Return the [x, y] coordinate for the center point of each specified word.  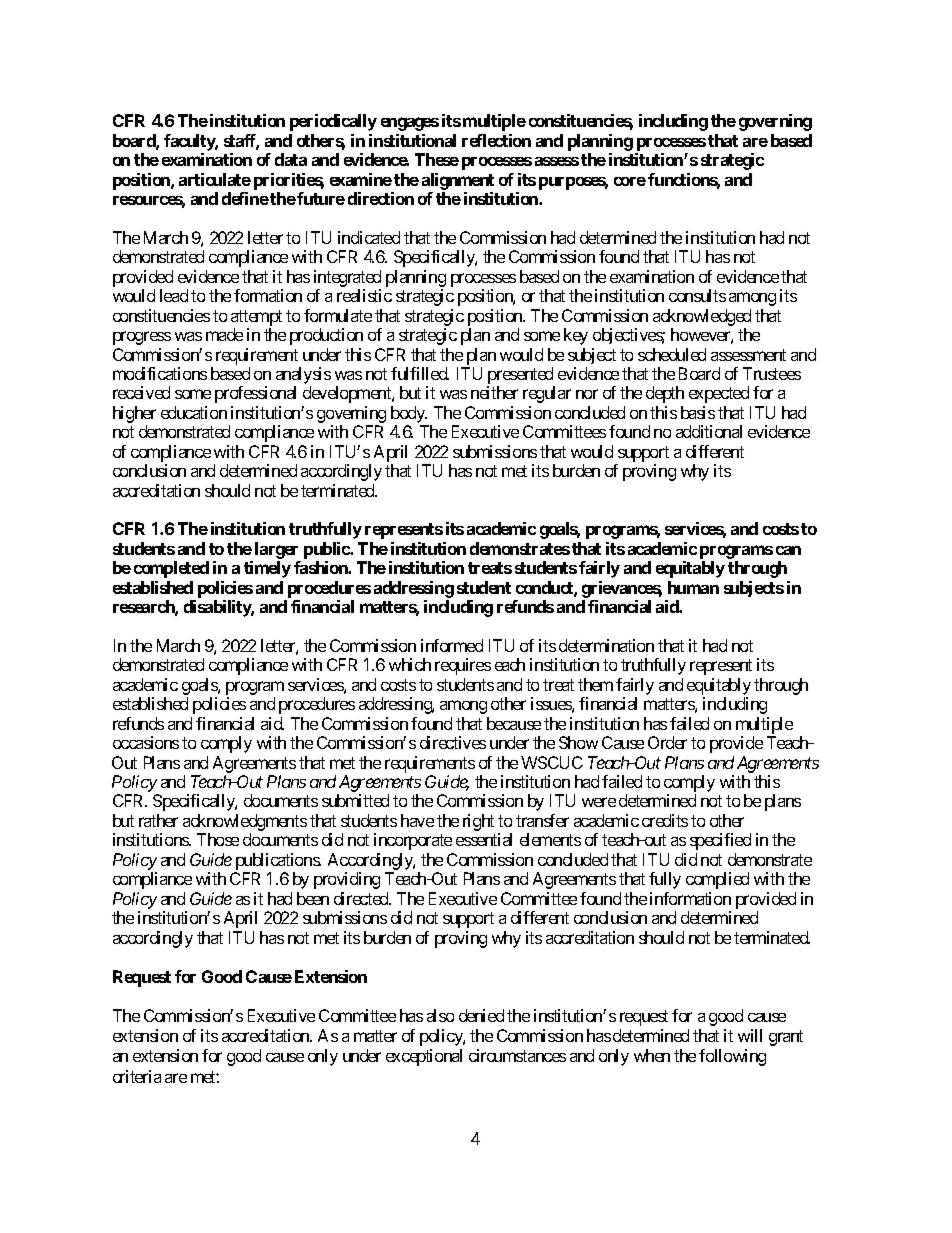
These [437, 159]
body [409, 416]
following [732, 1057]
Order [667, 742]
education [194, 412]
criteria [137, 1076]
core [630, 181]
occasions [146, 742]
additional [709, 431]
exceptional [424, 1057]
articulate [215, 179]
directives [453, 742]
